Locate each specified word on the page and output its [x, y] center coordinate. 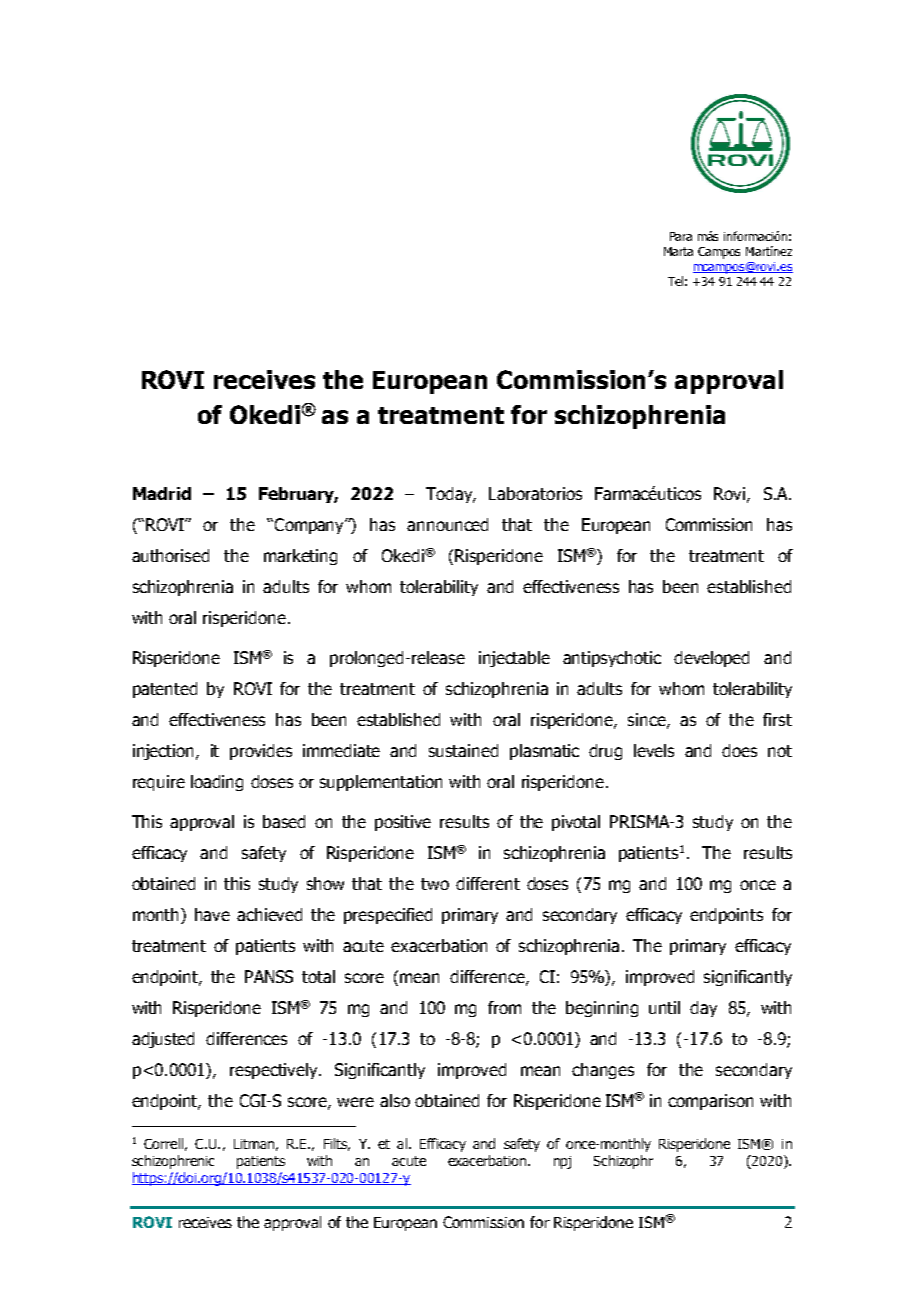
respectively [275, 1071]
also [395, 1100]
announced [447, 524]
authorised [170, 555]
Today [450, 495]
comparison [710, 1102]
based [284, 821]
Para [681, 236]
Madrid [162, 493]
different [488, 883]
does [739, 750]
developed [711, 659]
